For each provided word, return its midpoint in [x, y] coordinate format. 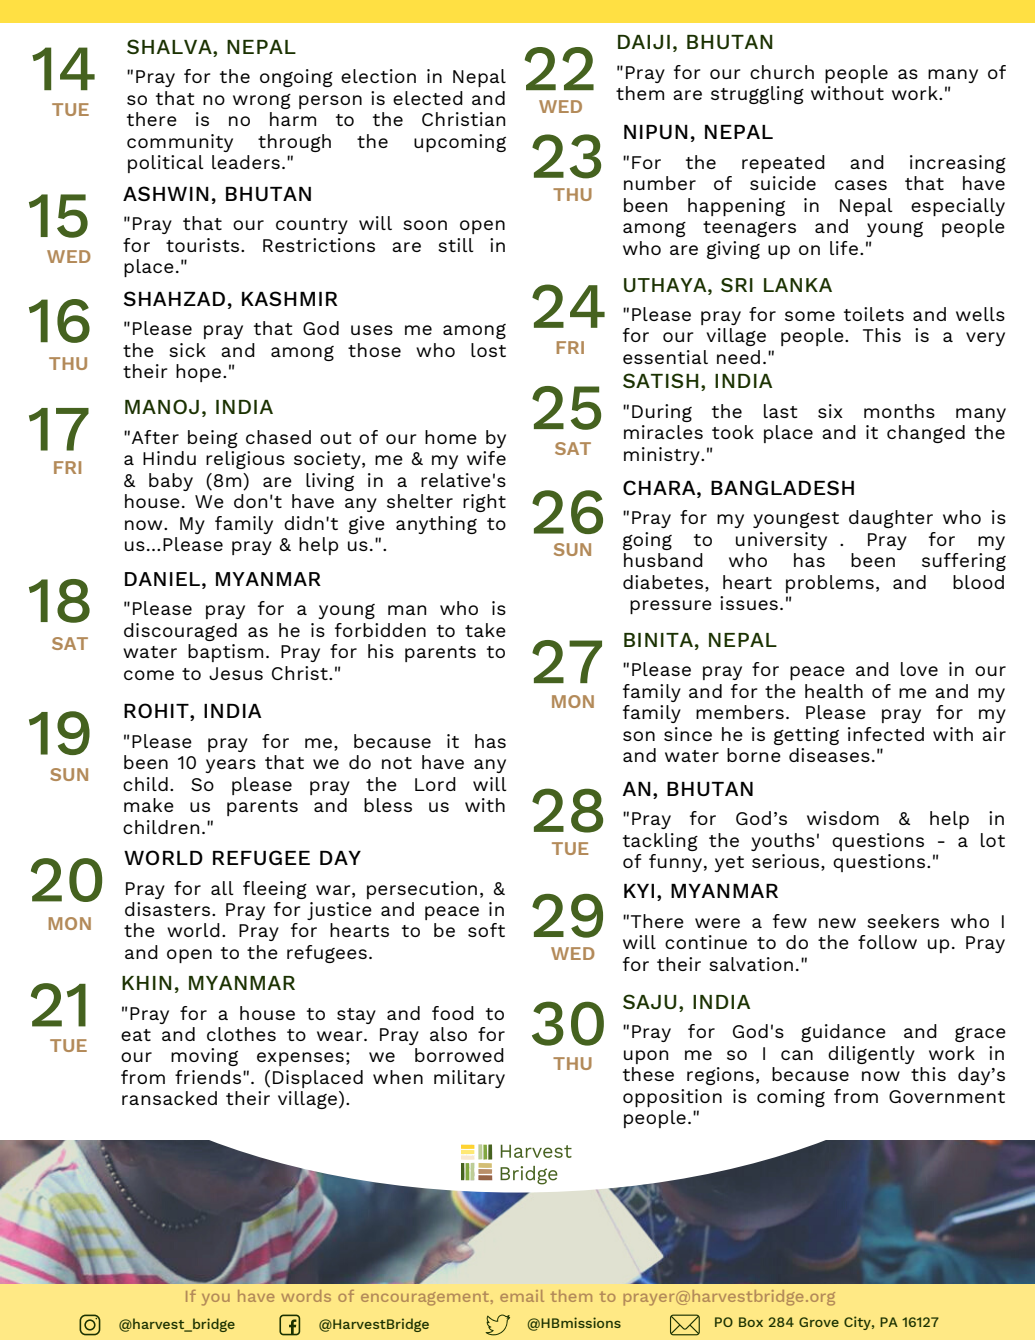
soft [486, 930]
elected [428, 98]
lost [488, 350]
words [306, 1296]
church [782, 72]
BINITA [658, 640]
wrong [262, 101]
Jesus [236, 673]
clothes [241, 1034]
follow [887, 942]
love [919, 669]
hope [198, 373]
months [899, 411]
